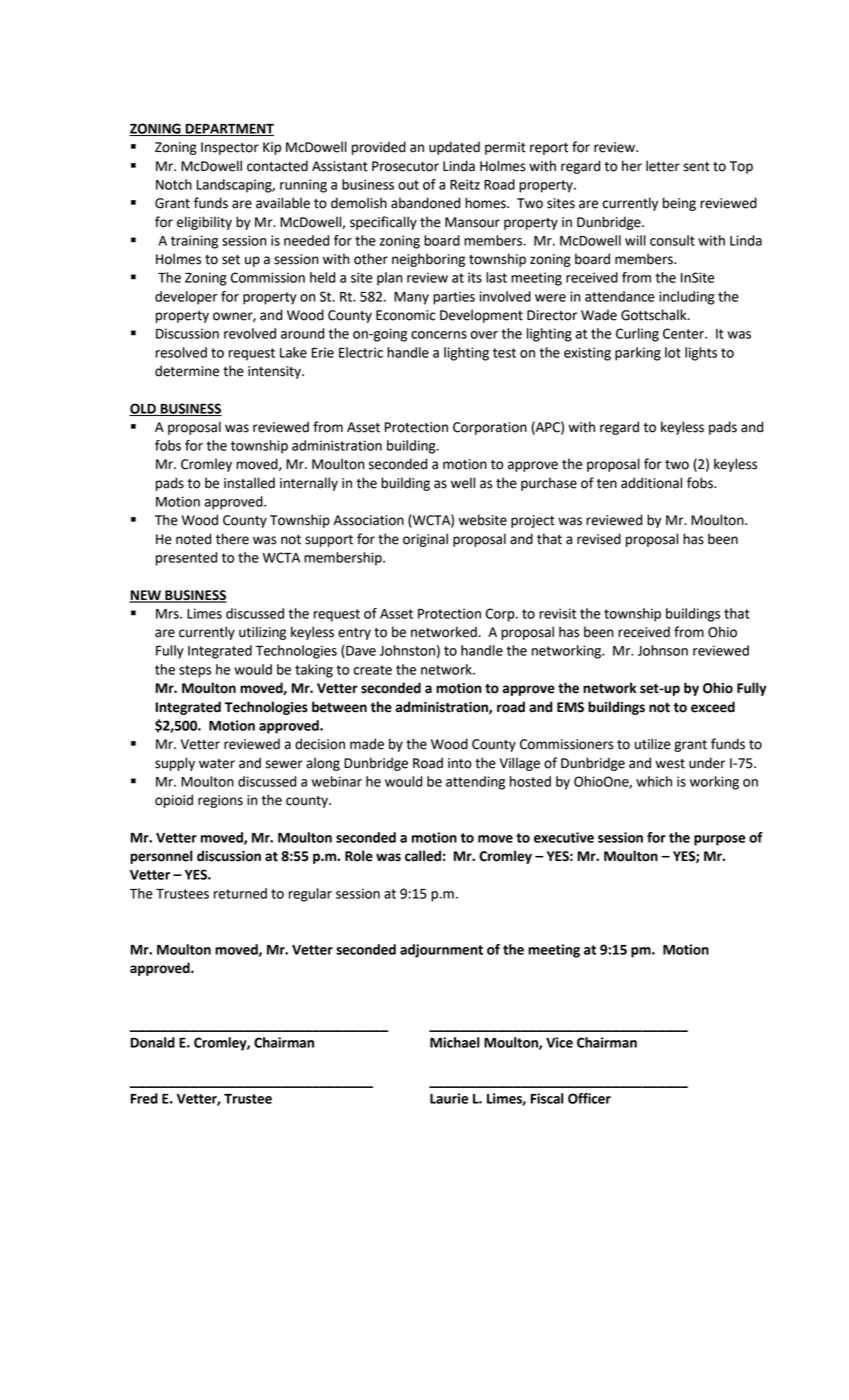 The width and height of the screenshot is (849, 1400). What do you see at coordinates (153, 1042) in the screenshot?
I see `Donald` at bounding box center [153, 1042].
